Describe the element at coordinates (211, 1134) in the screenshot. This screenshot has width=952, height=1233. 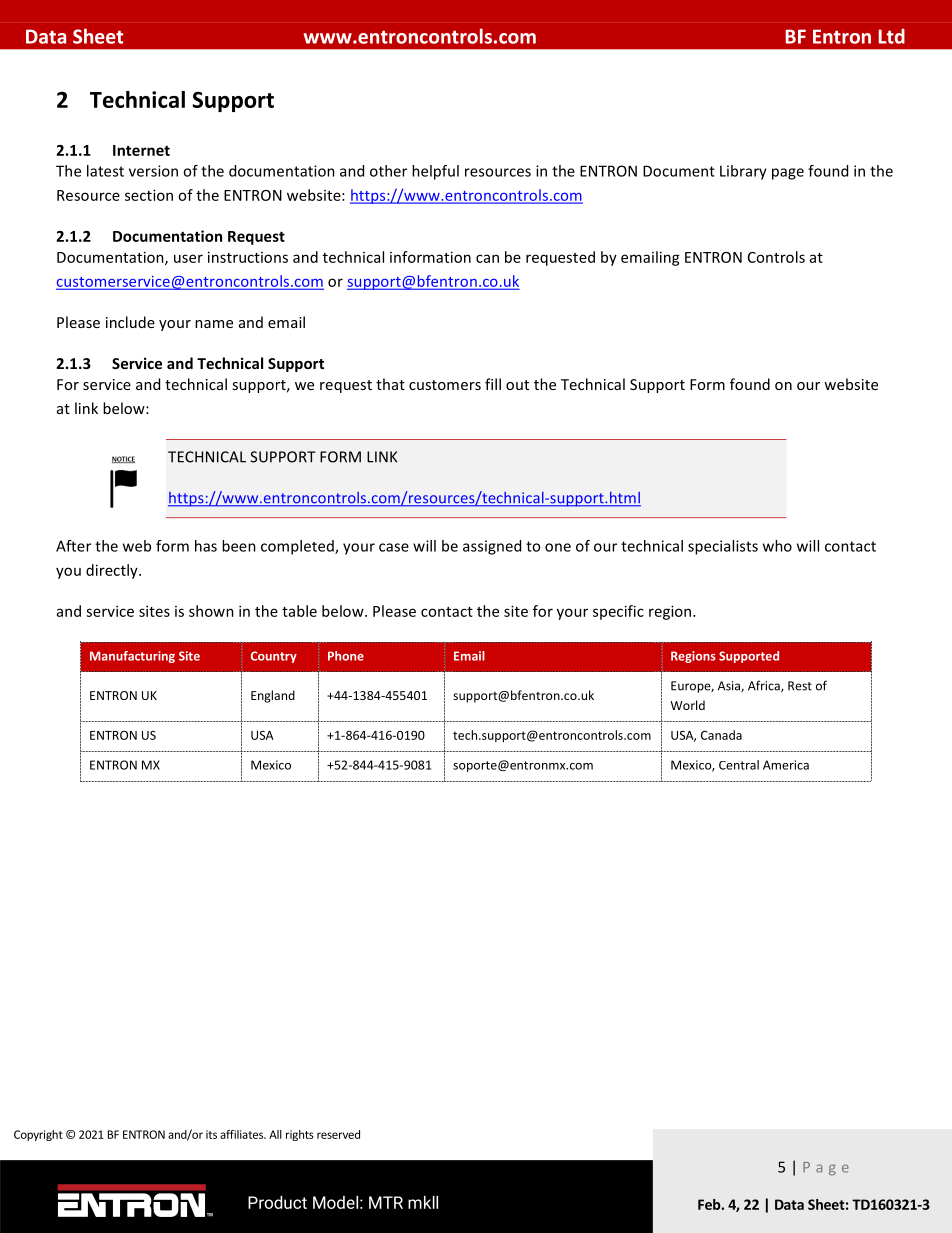
I see `its` at that location.
